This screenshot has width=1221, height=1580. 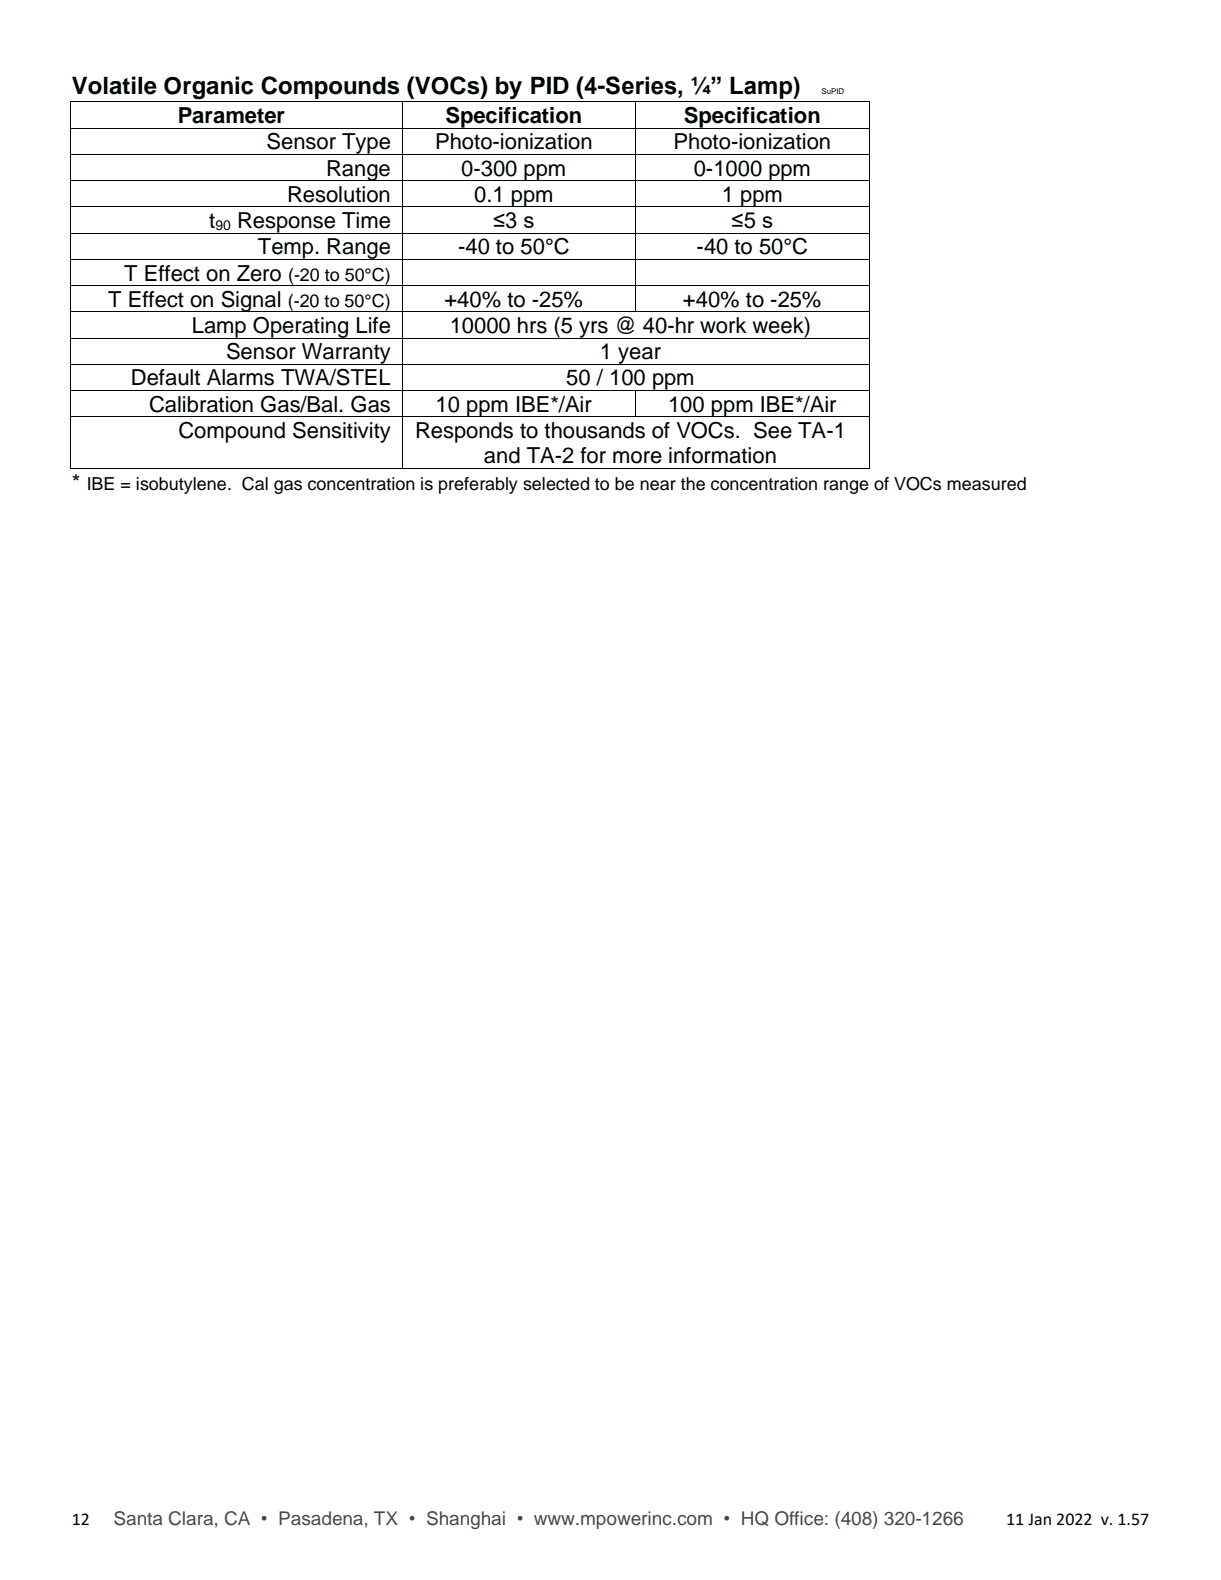 I want to click on preferably, so click(x=478, y=485).
